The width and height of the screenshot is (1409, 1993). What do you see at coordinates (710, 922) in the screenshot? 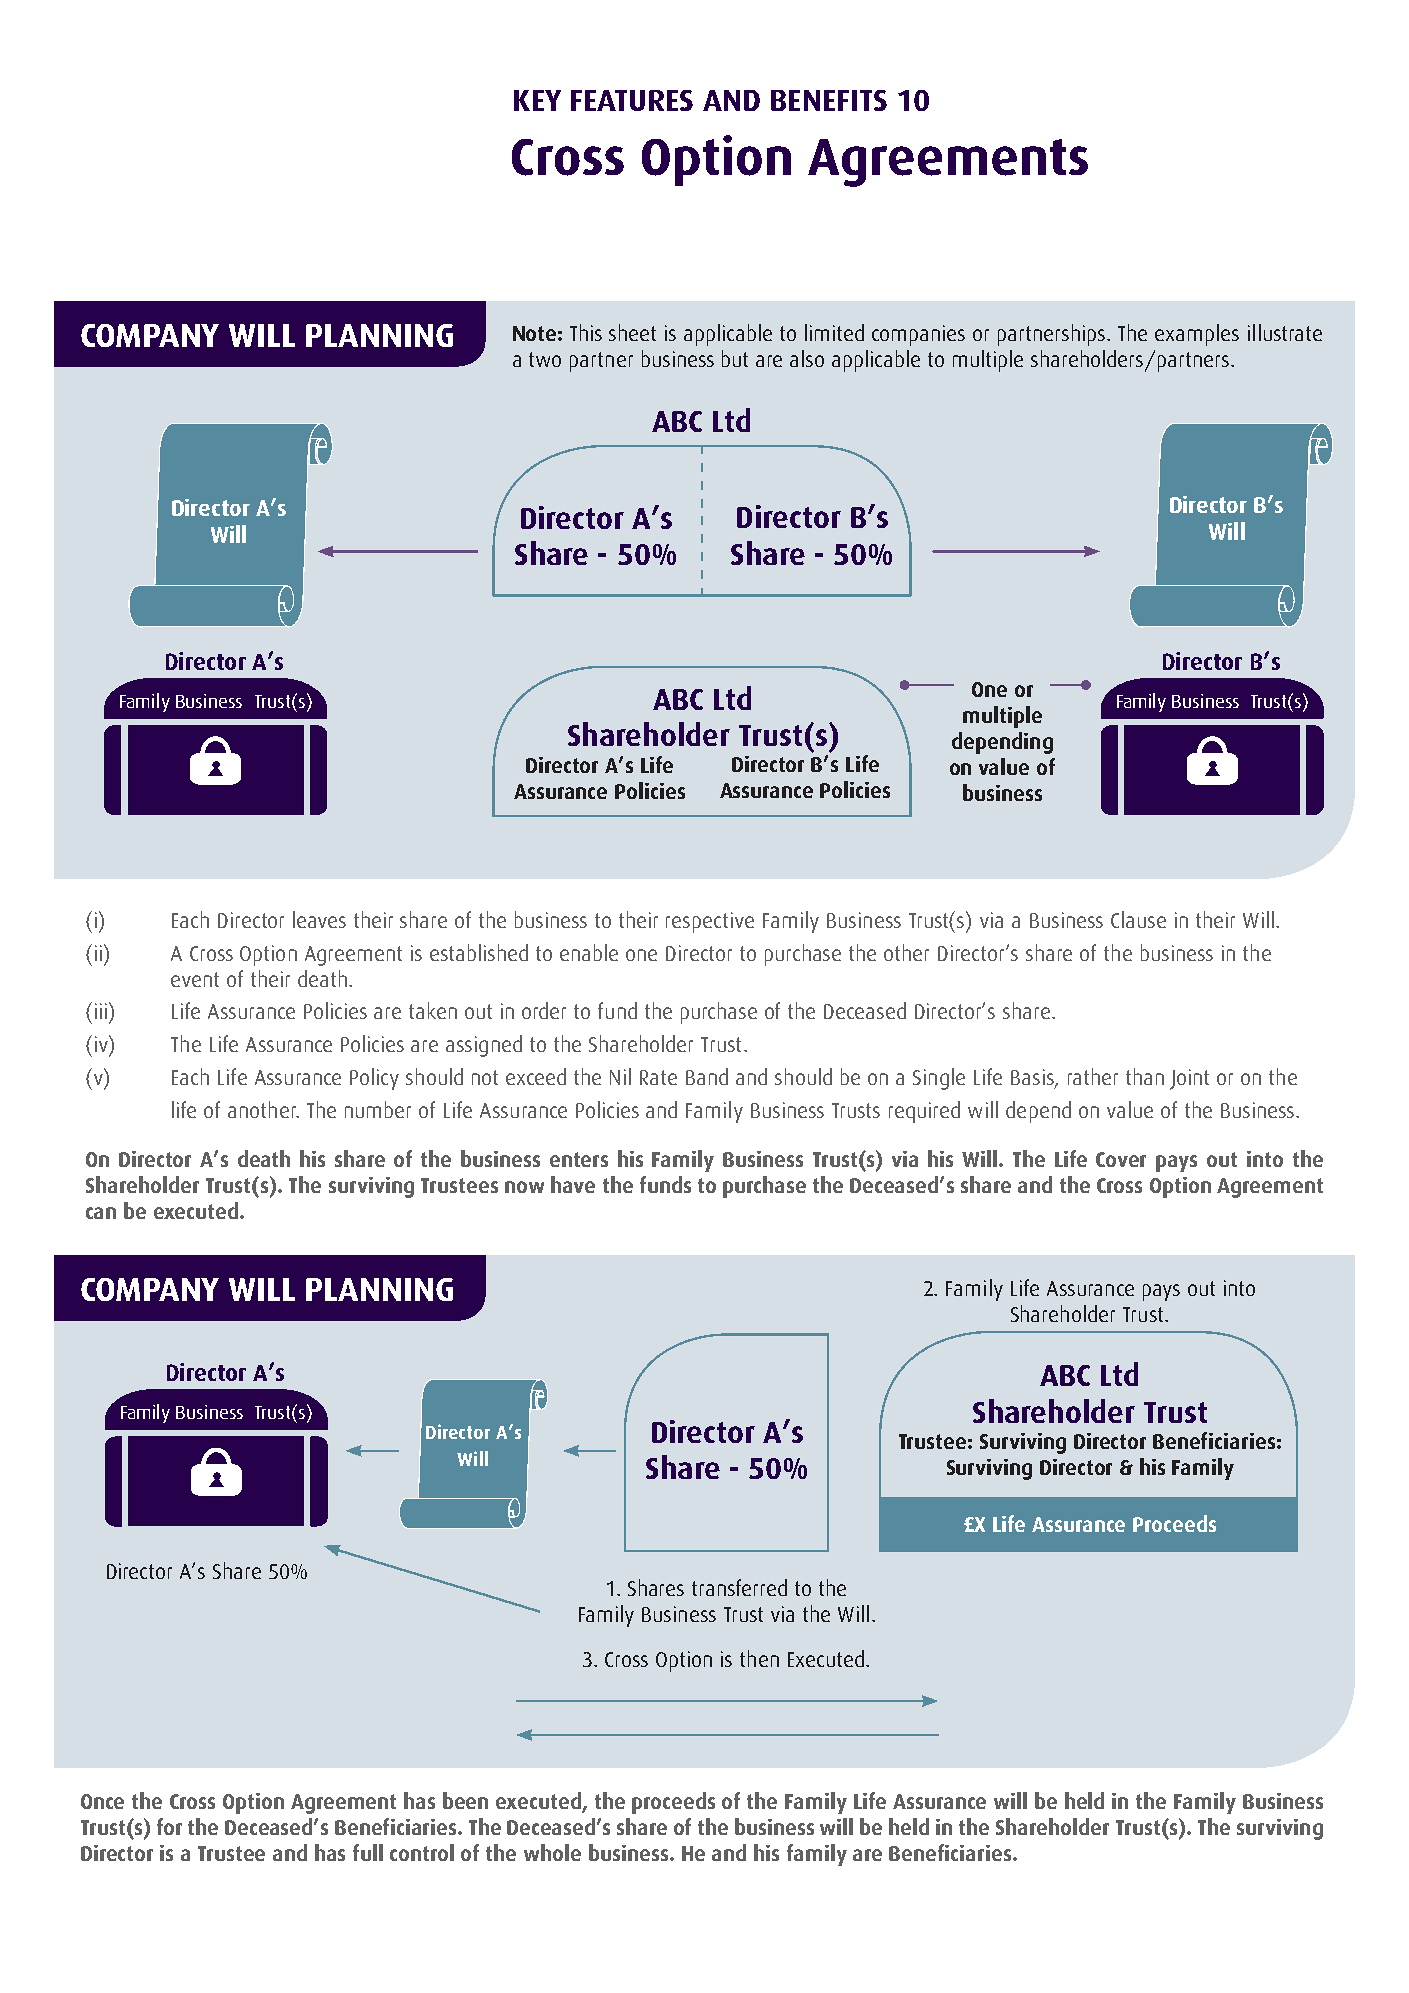
I see `respective` at bounding box center [710, 922].
